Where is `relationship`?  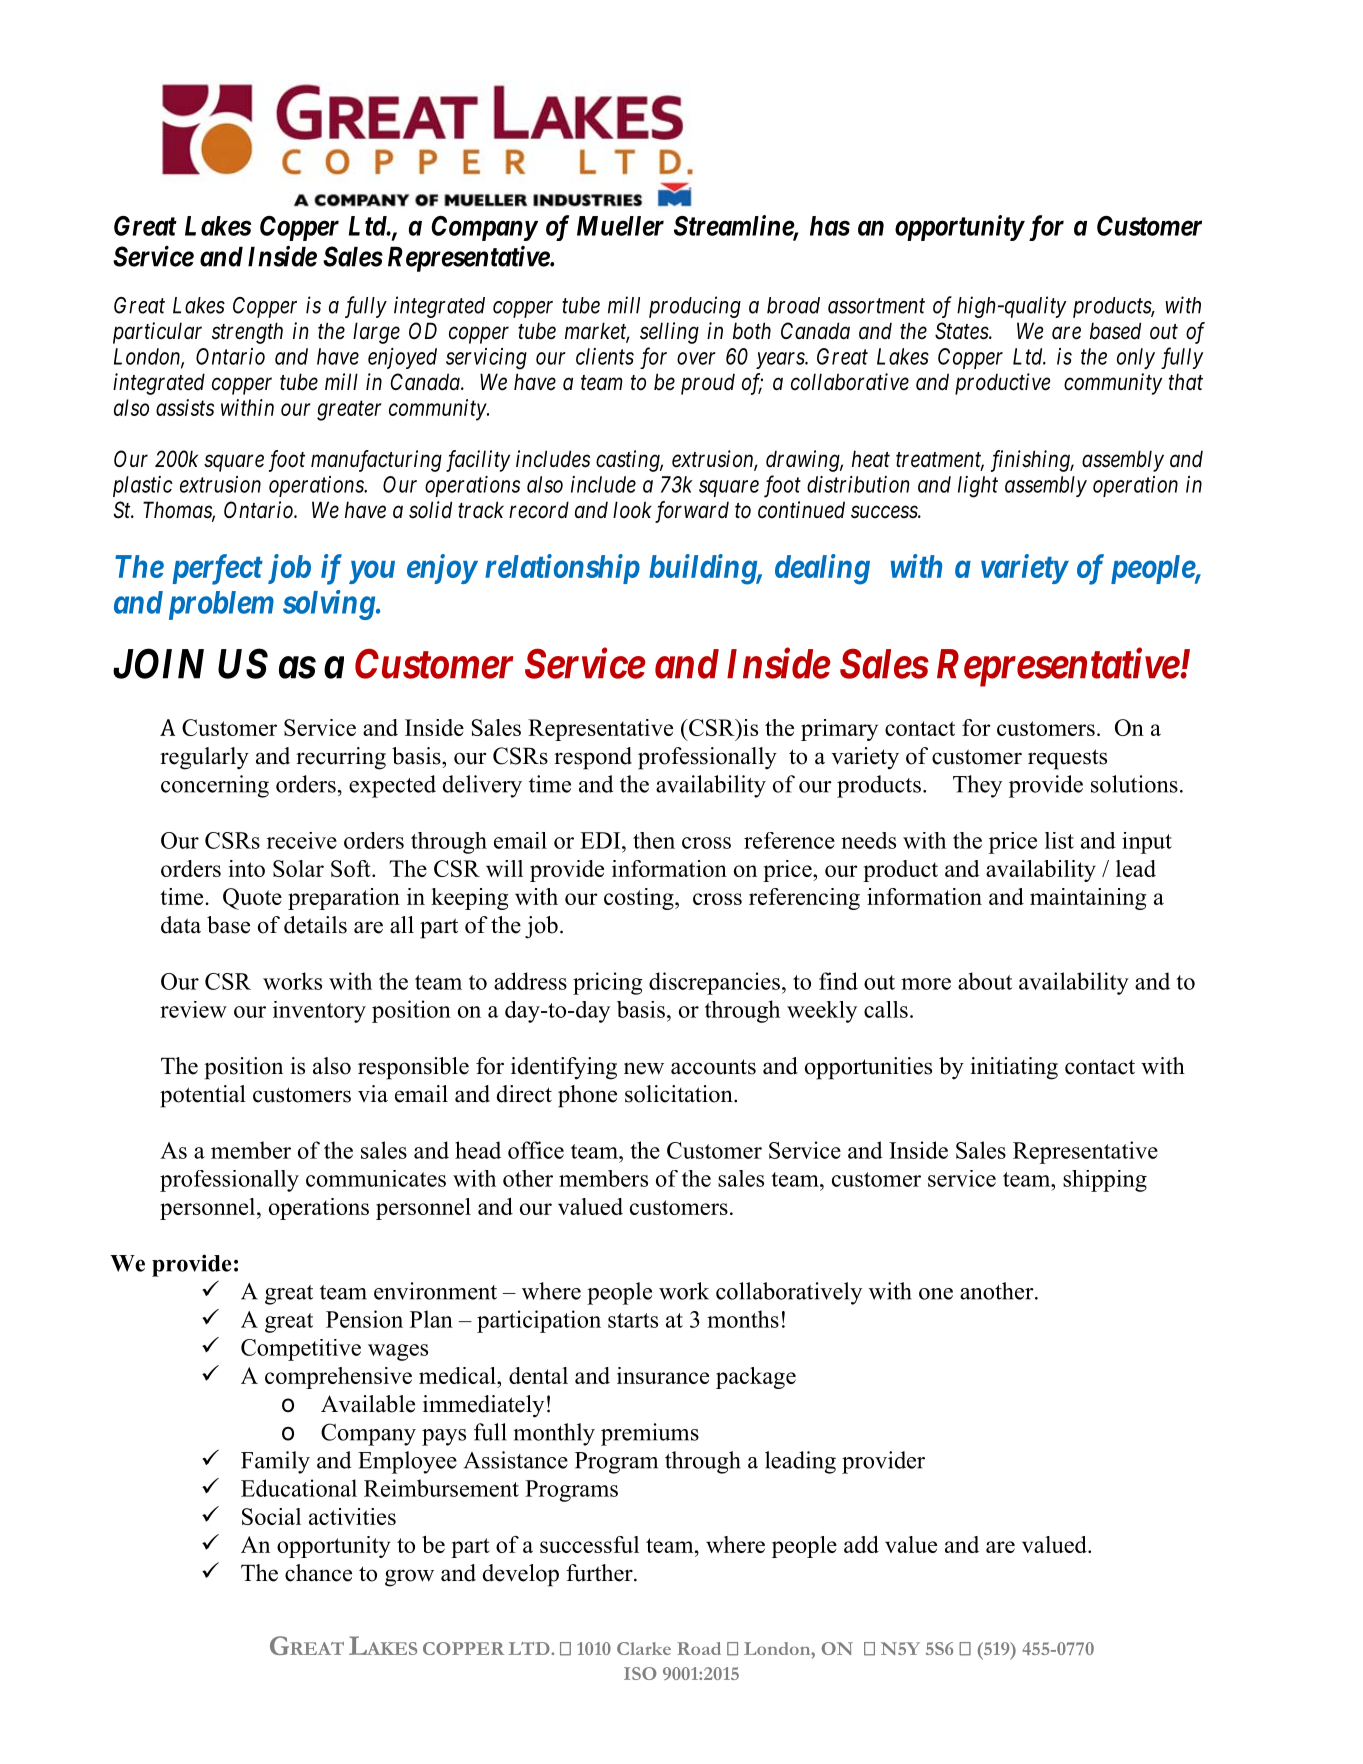 relationship is located at coordinates (562, 569).
